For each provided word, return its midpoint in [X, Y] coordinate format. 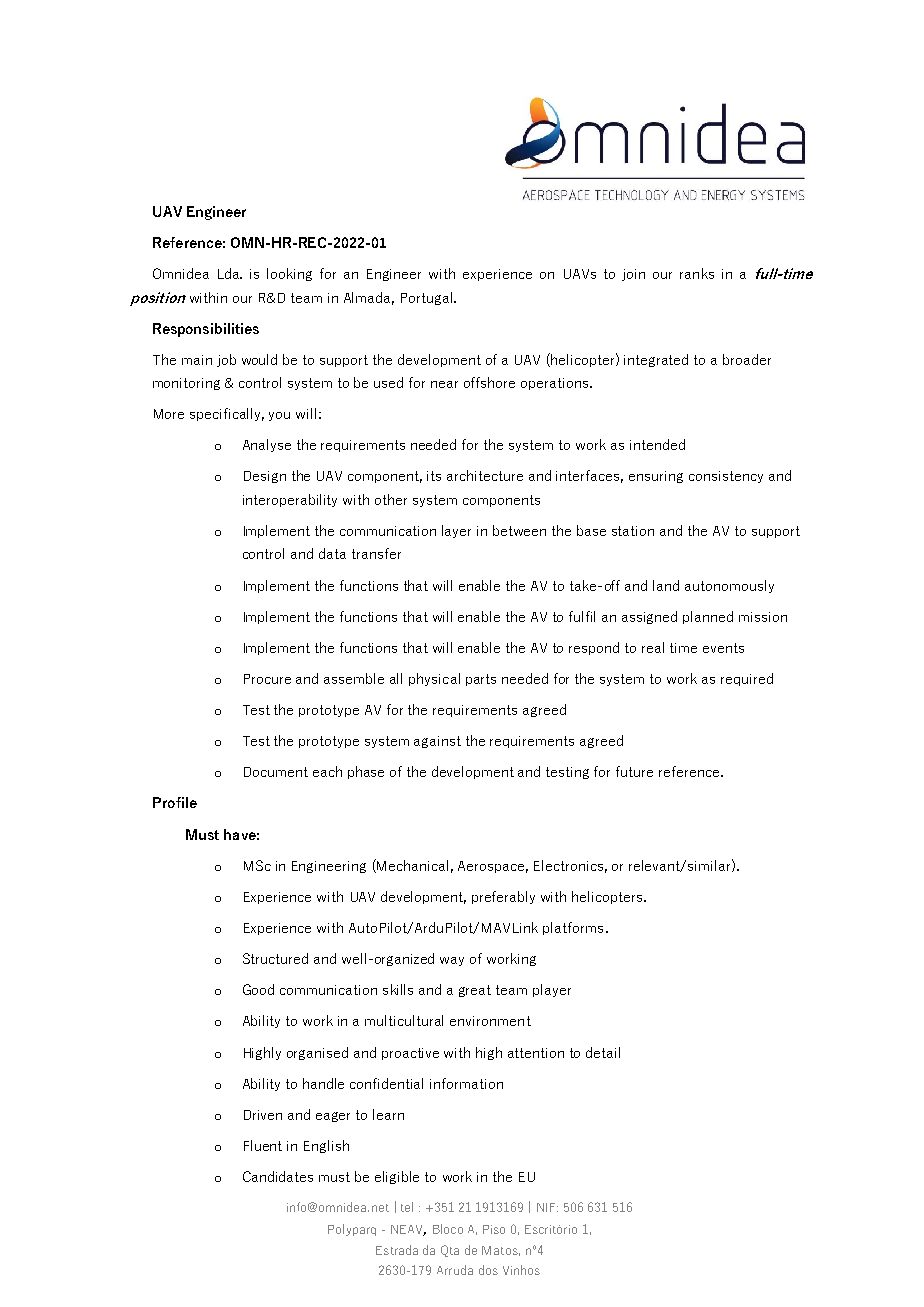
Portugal [426, 298]
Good [258, 989]
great [475, 991]
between [519, 530]
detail [603, 1052]
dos [488, 1270]
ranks [697, 273]
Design [265, 477]
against [437, 742]
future [634, 771]
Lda [230, 273]
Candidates [278, 1176]
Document [276, 772]
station [633, 531]
